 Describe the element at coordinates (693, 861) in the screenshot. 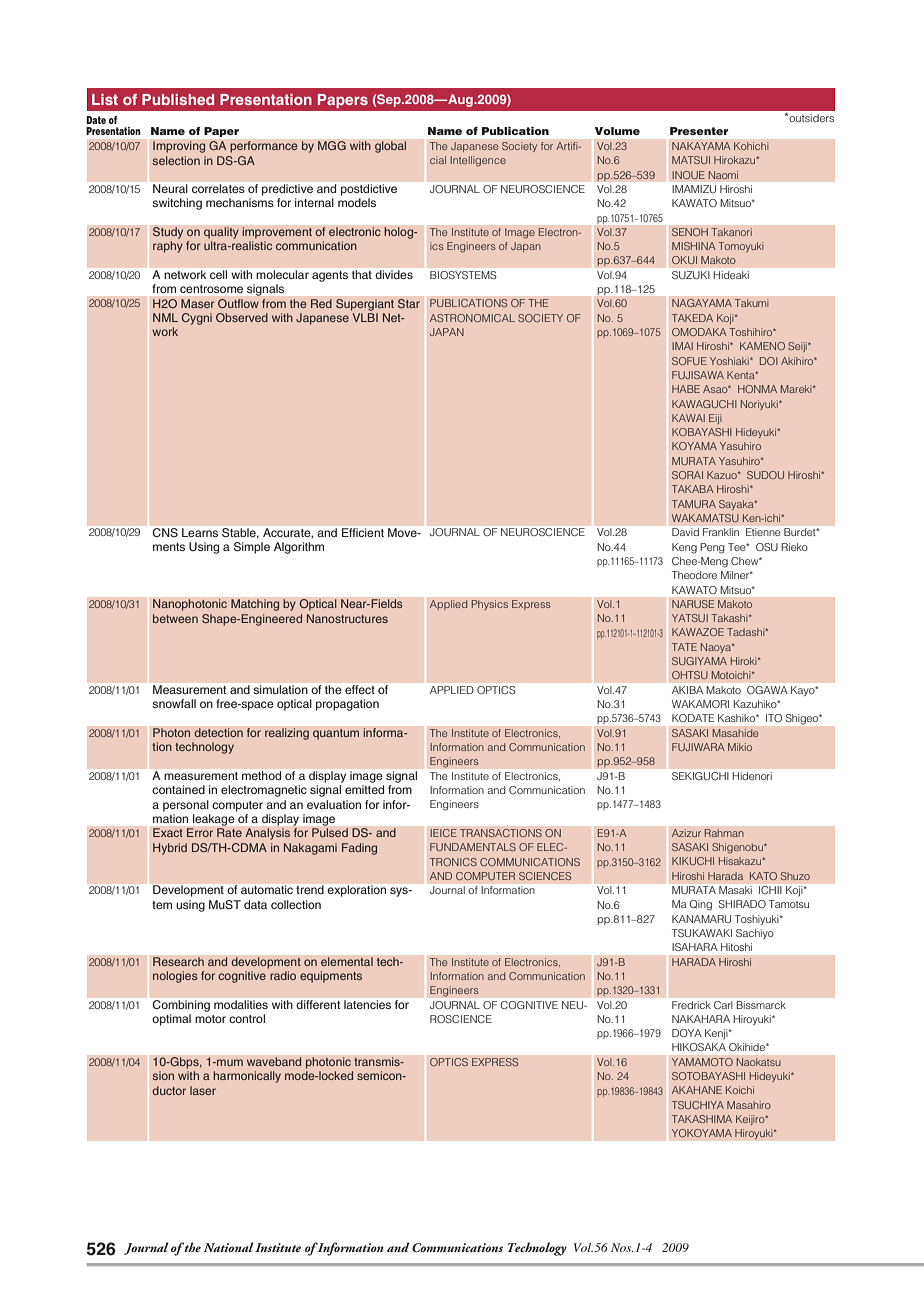

I see `KIKUCHI` at that location.
